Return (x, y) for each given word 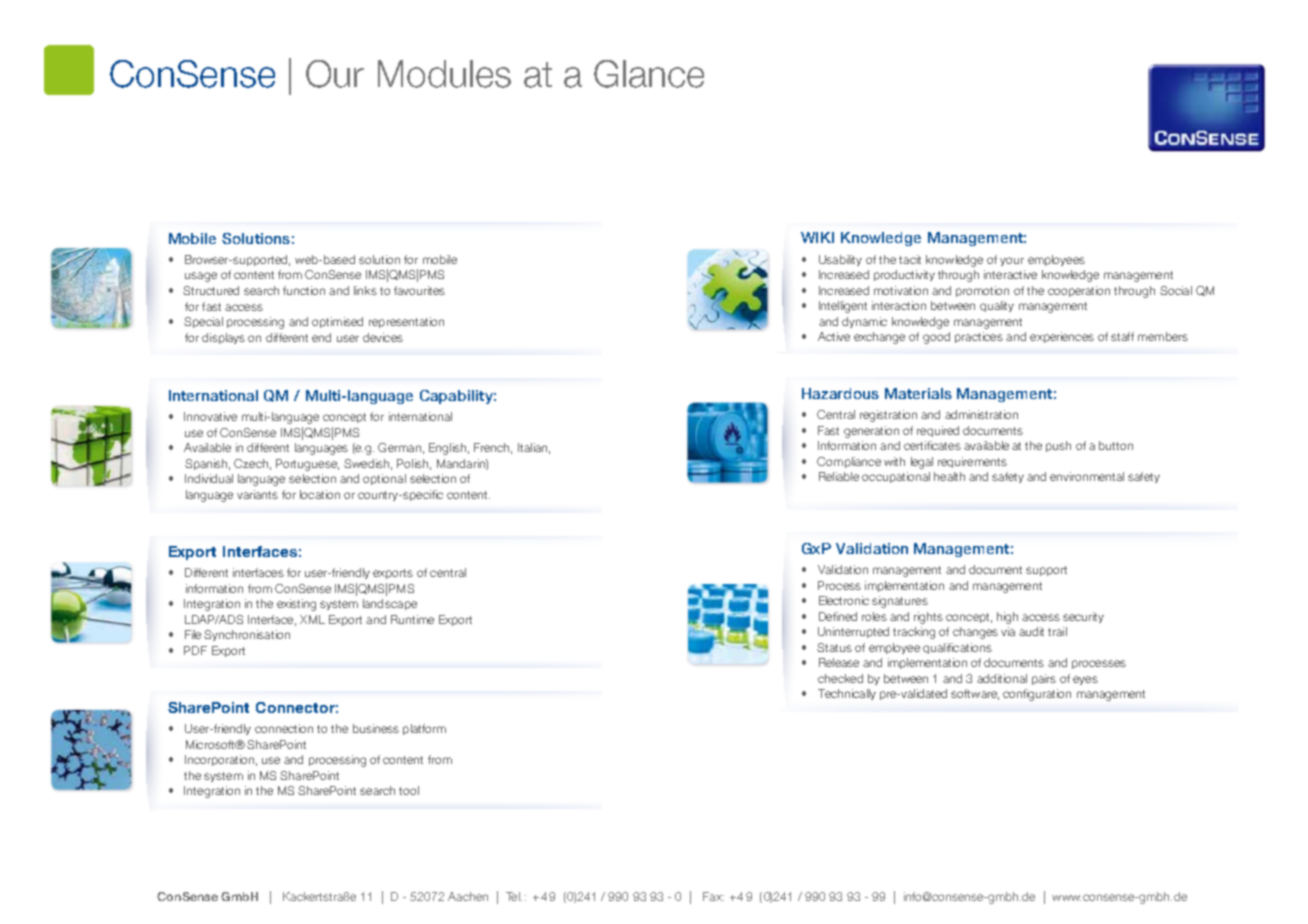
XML (312, 619)
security (1083, 617)
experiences (1062, 337)
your (1012, 261)
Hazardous (840, 393)
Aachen (468, 896)
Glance (649, 74)
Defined (838, 616)
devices (383, 337)
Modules (444, 74)
